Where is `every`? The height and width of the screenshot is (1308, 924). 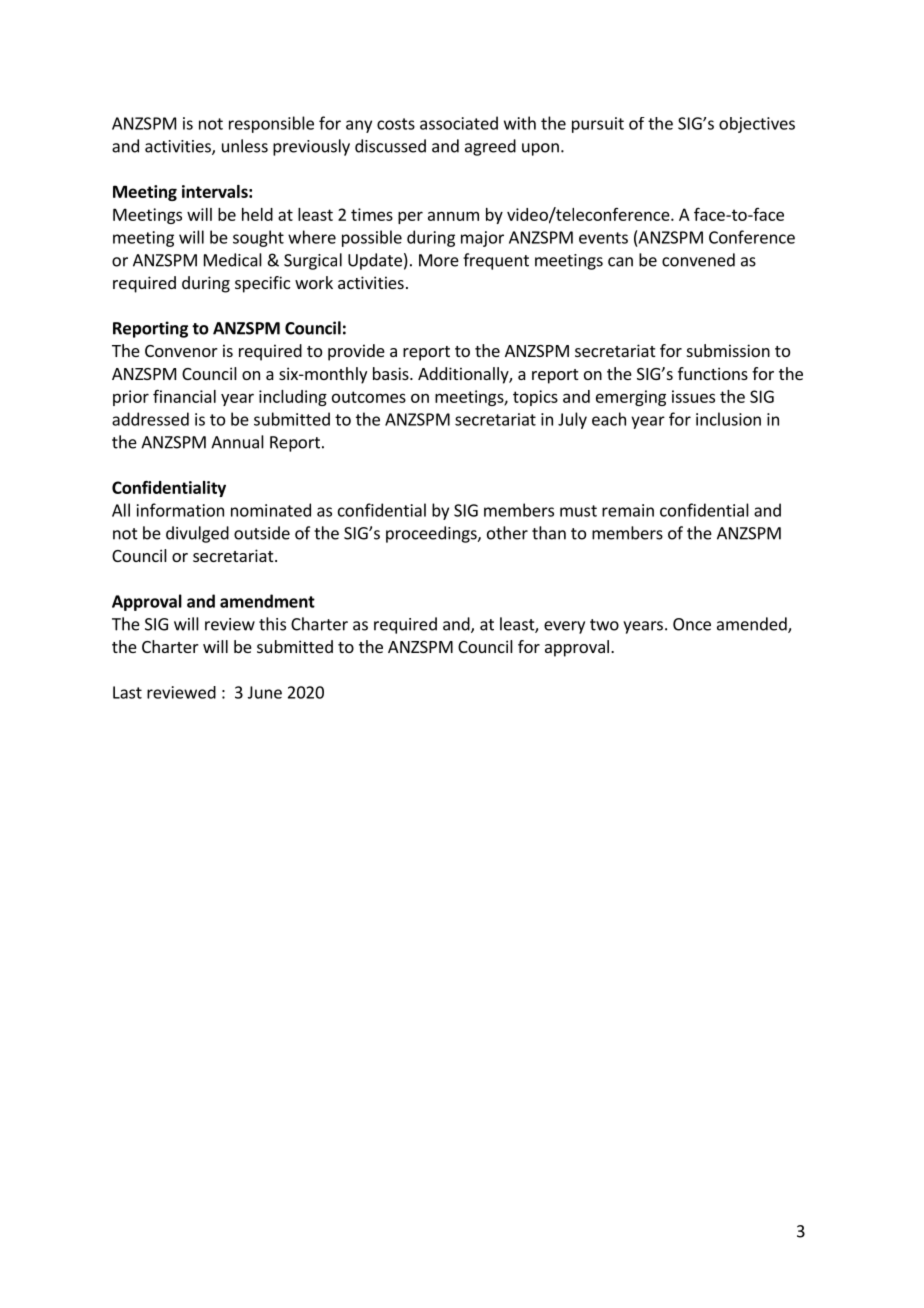
every is located at coordinates (564, 627).
